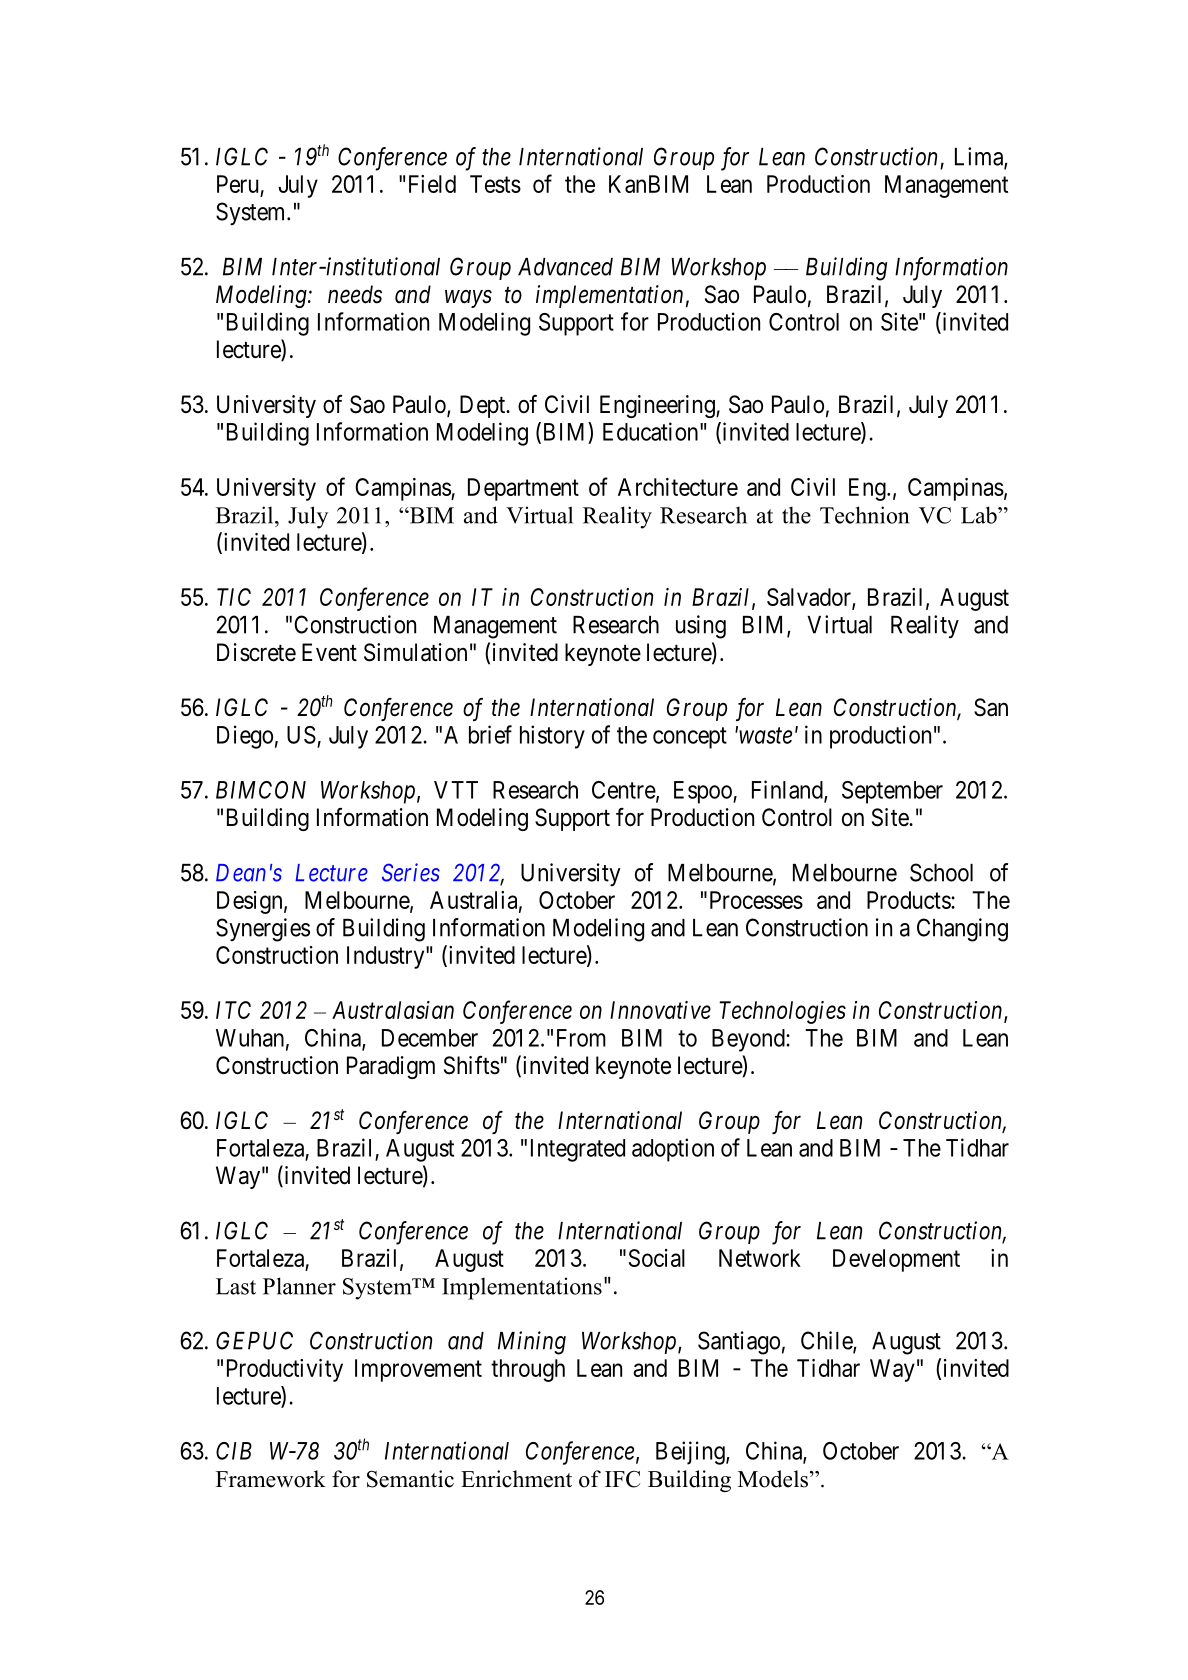 The height and width of the screenshot is (1680, 1188). Describe the element at coordinates (271, 1479) in the screenshot. I see `Framework` at that location.
